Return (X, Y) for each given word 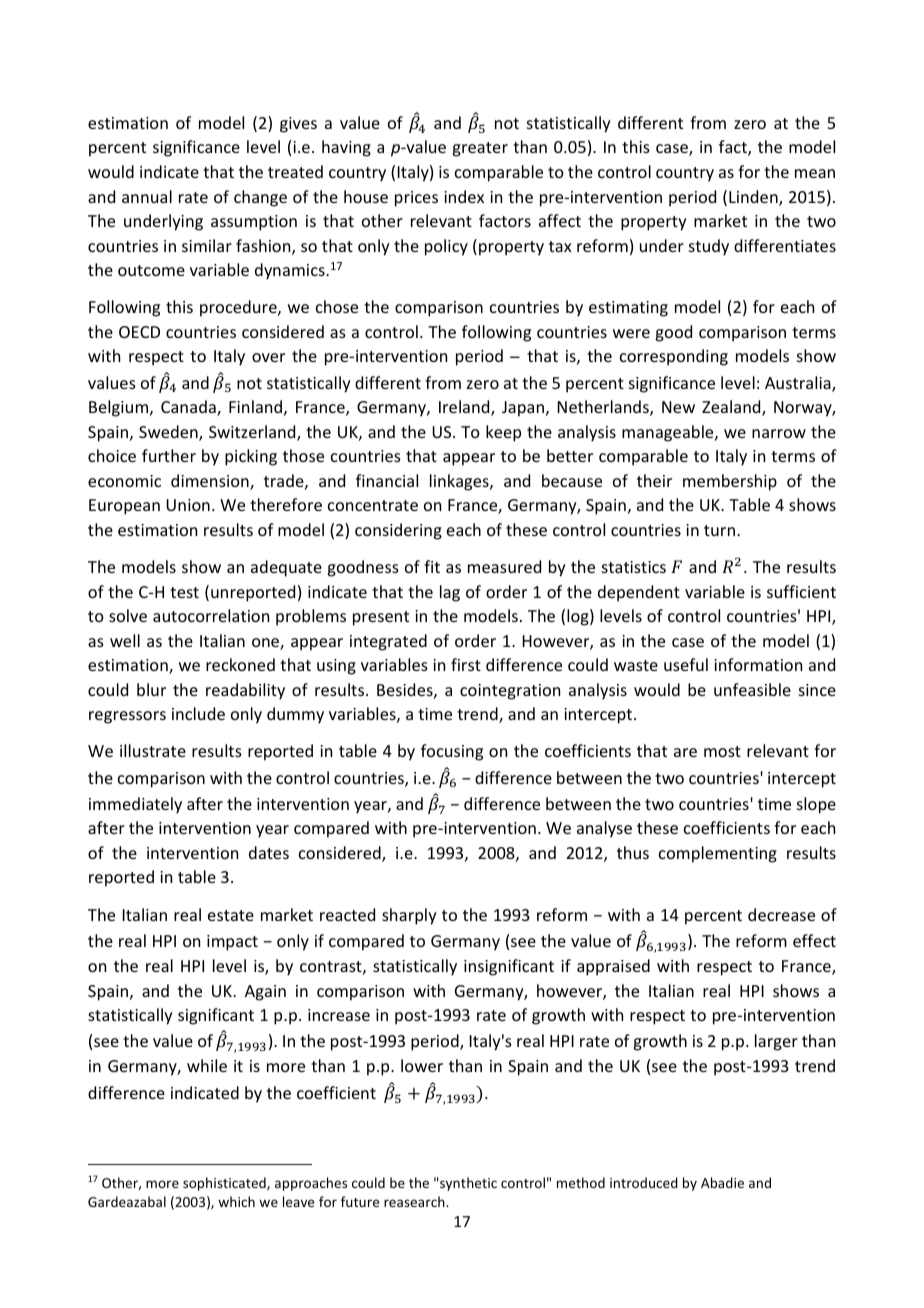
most (722, 751)
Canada (189, 408)
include (198, 713)
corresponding (674, 357)
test (184, 592)
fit (432, 566)
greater (480, 149)
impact (232, 943)
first (466, 664)
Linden (754, 198)
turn (719, 530)
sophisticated (225, 1184)
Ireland (465, 408)
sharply (409, 916)
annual (147, 196)
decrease (781, 914)
